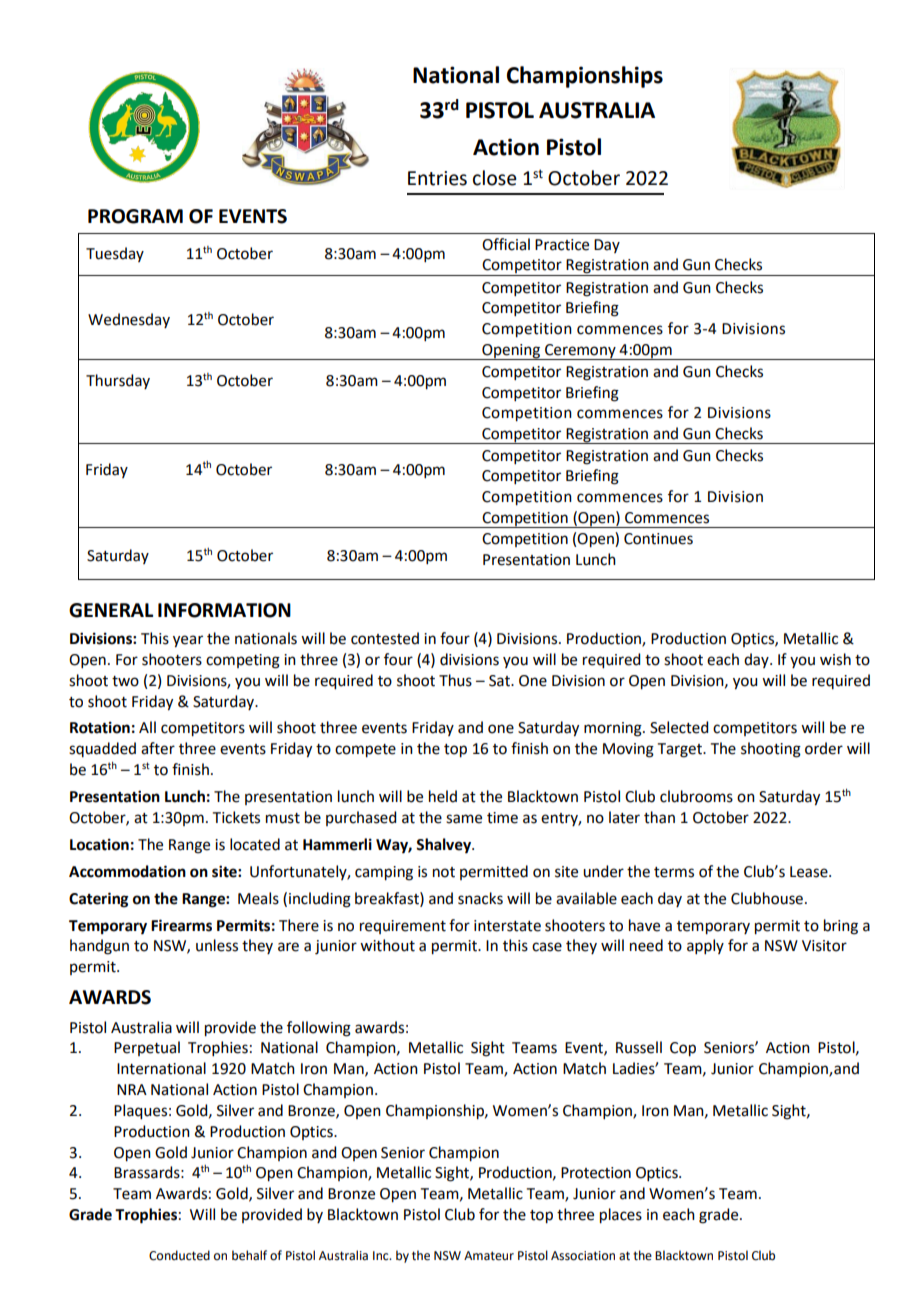 Image resolution: width=924 pixels, height=1307 pixels. What do you see at coordinates (455, 680) in the screenshot?
I see `Thus` at bounding box center [455, 680].
